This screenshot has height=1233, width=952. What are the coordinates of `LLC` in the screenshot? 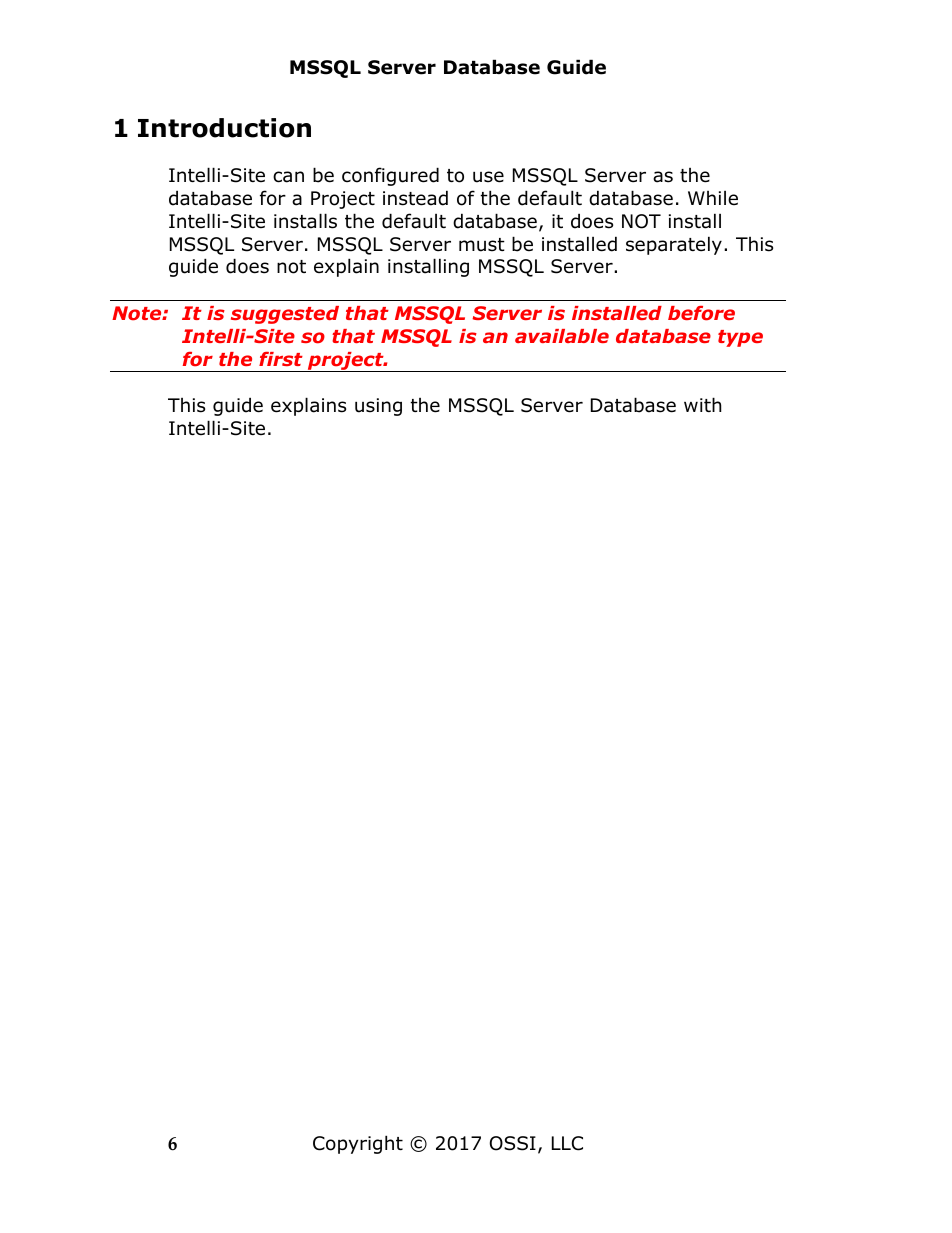 It's located at (567, 1143).
